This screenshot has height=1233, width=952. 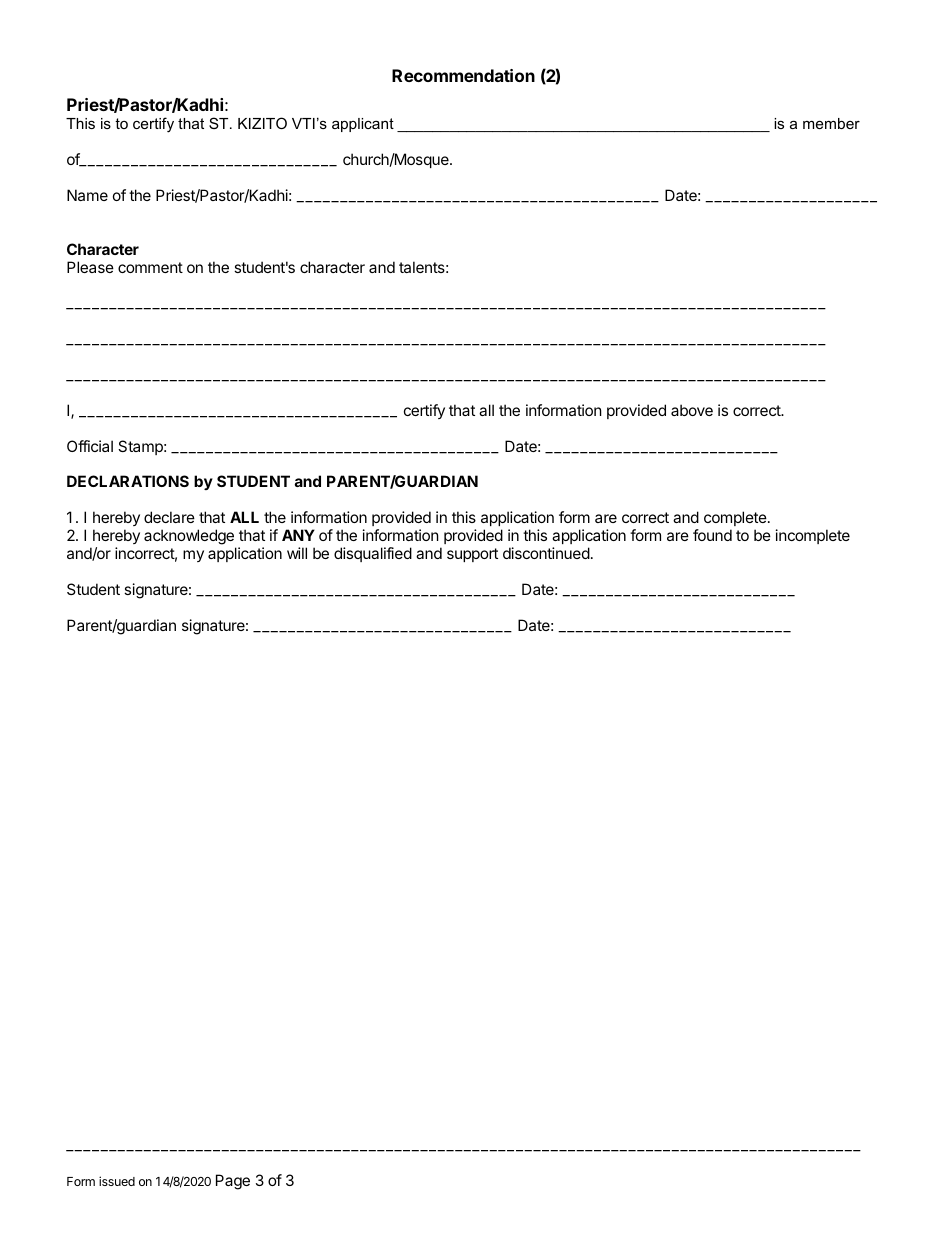 I want to click on Recommendation, so click(x=463, y=75).
